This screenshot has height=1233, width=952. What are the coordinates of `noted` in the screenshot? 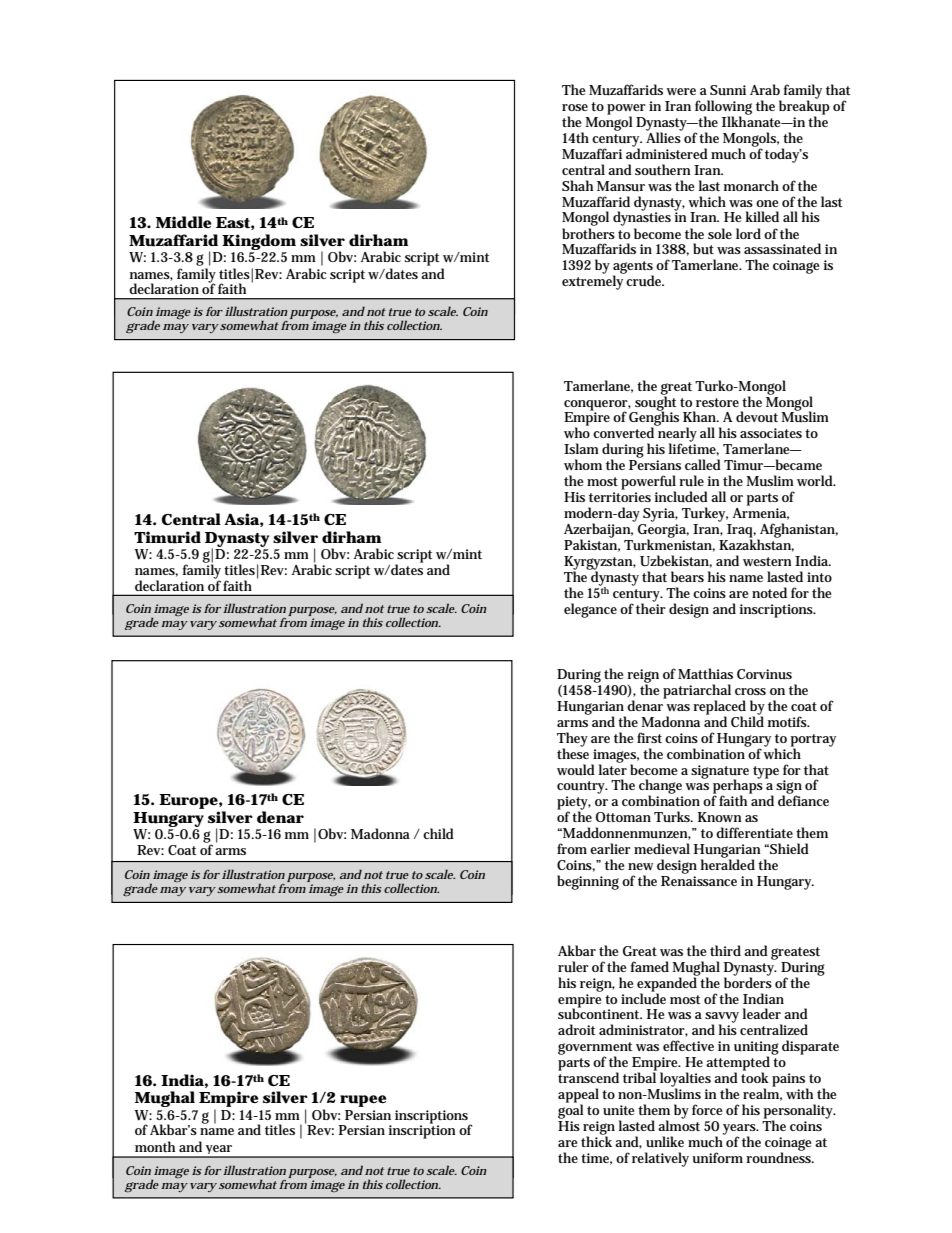 It's located at (769, 592).
